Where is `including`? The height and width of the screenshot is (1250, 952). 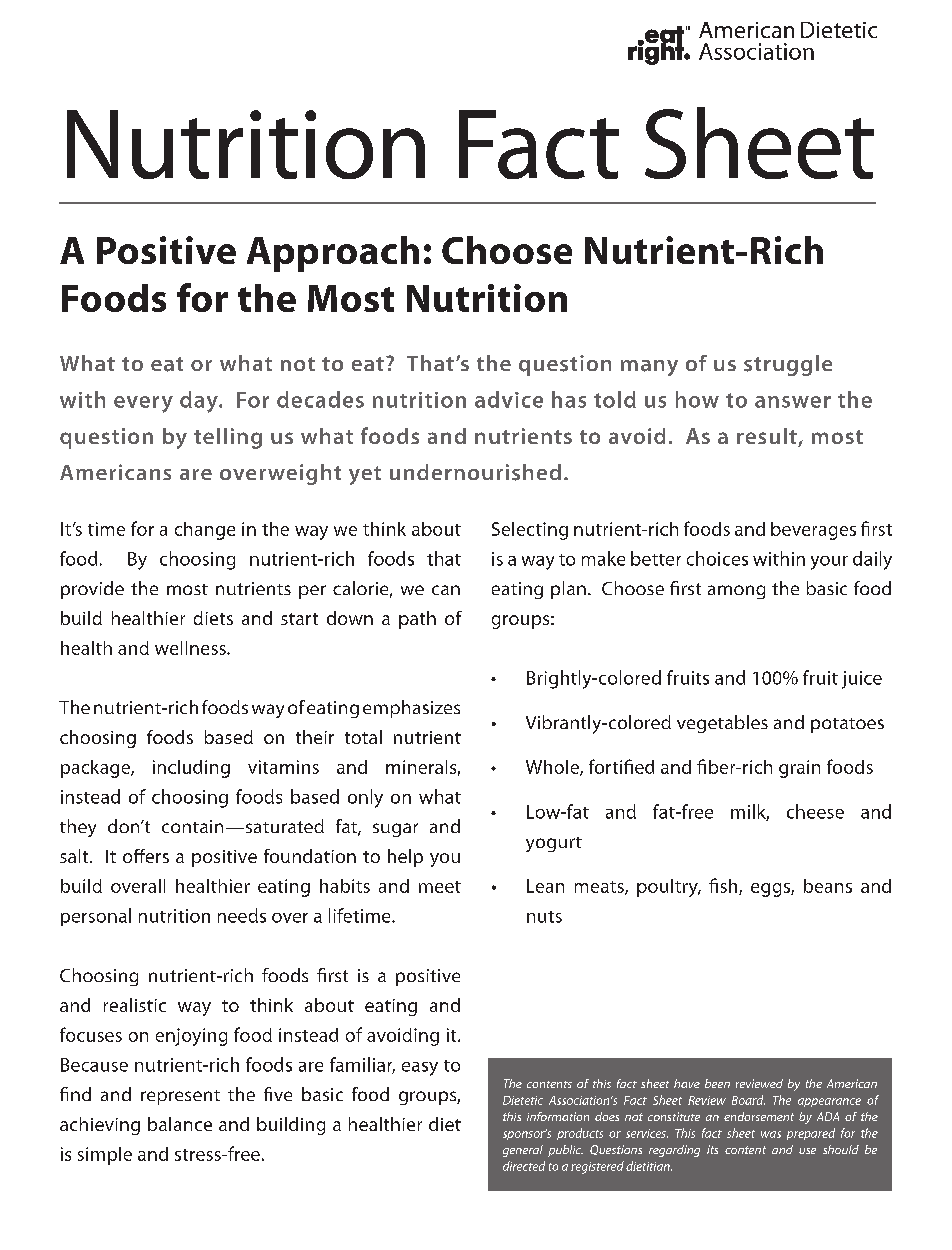
including is located at coordinates (191, 769).
